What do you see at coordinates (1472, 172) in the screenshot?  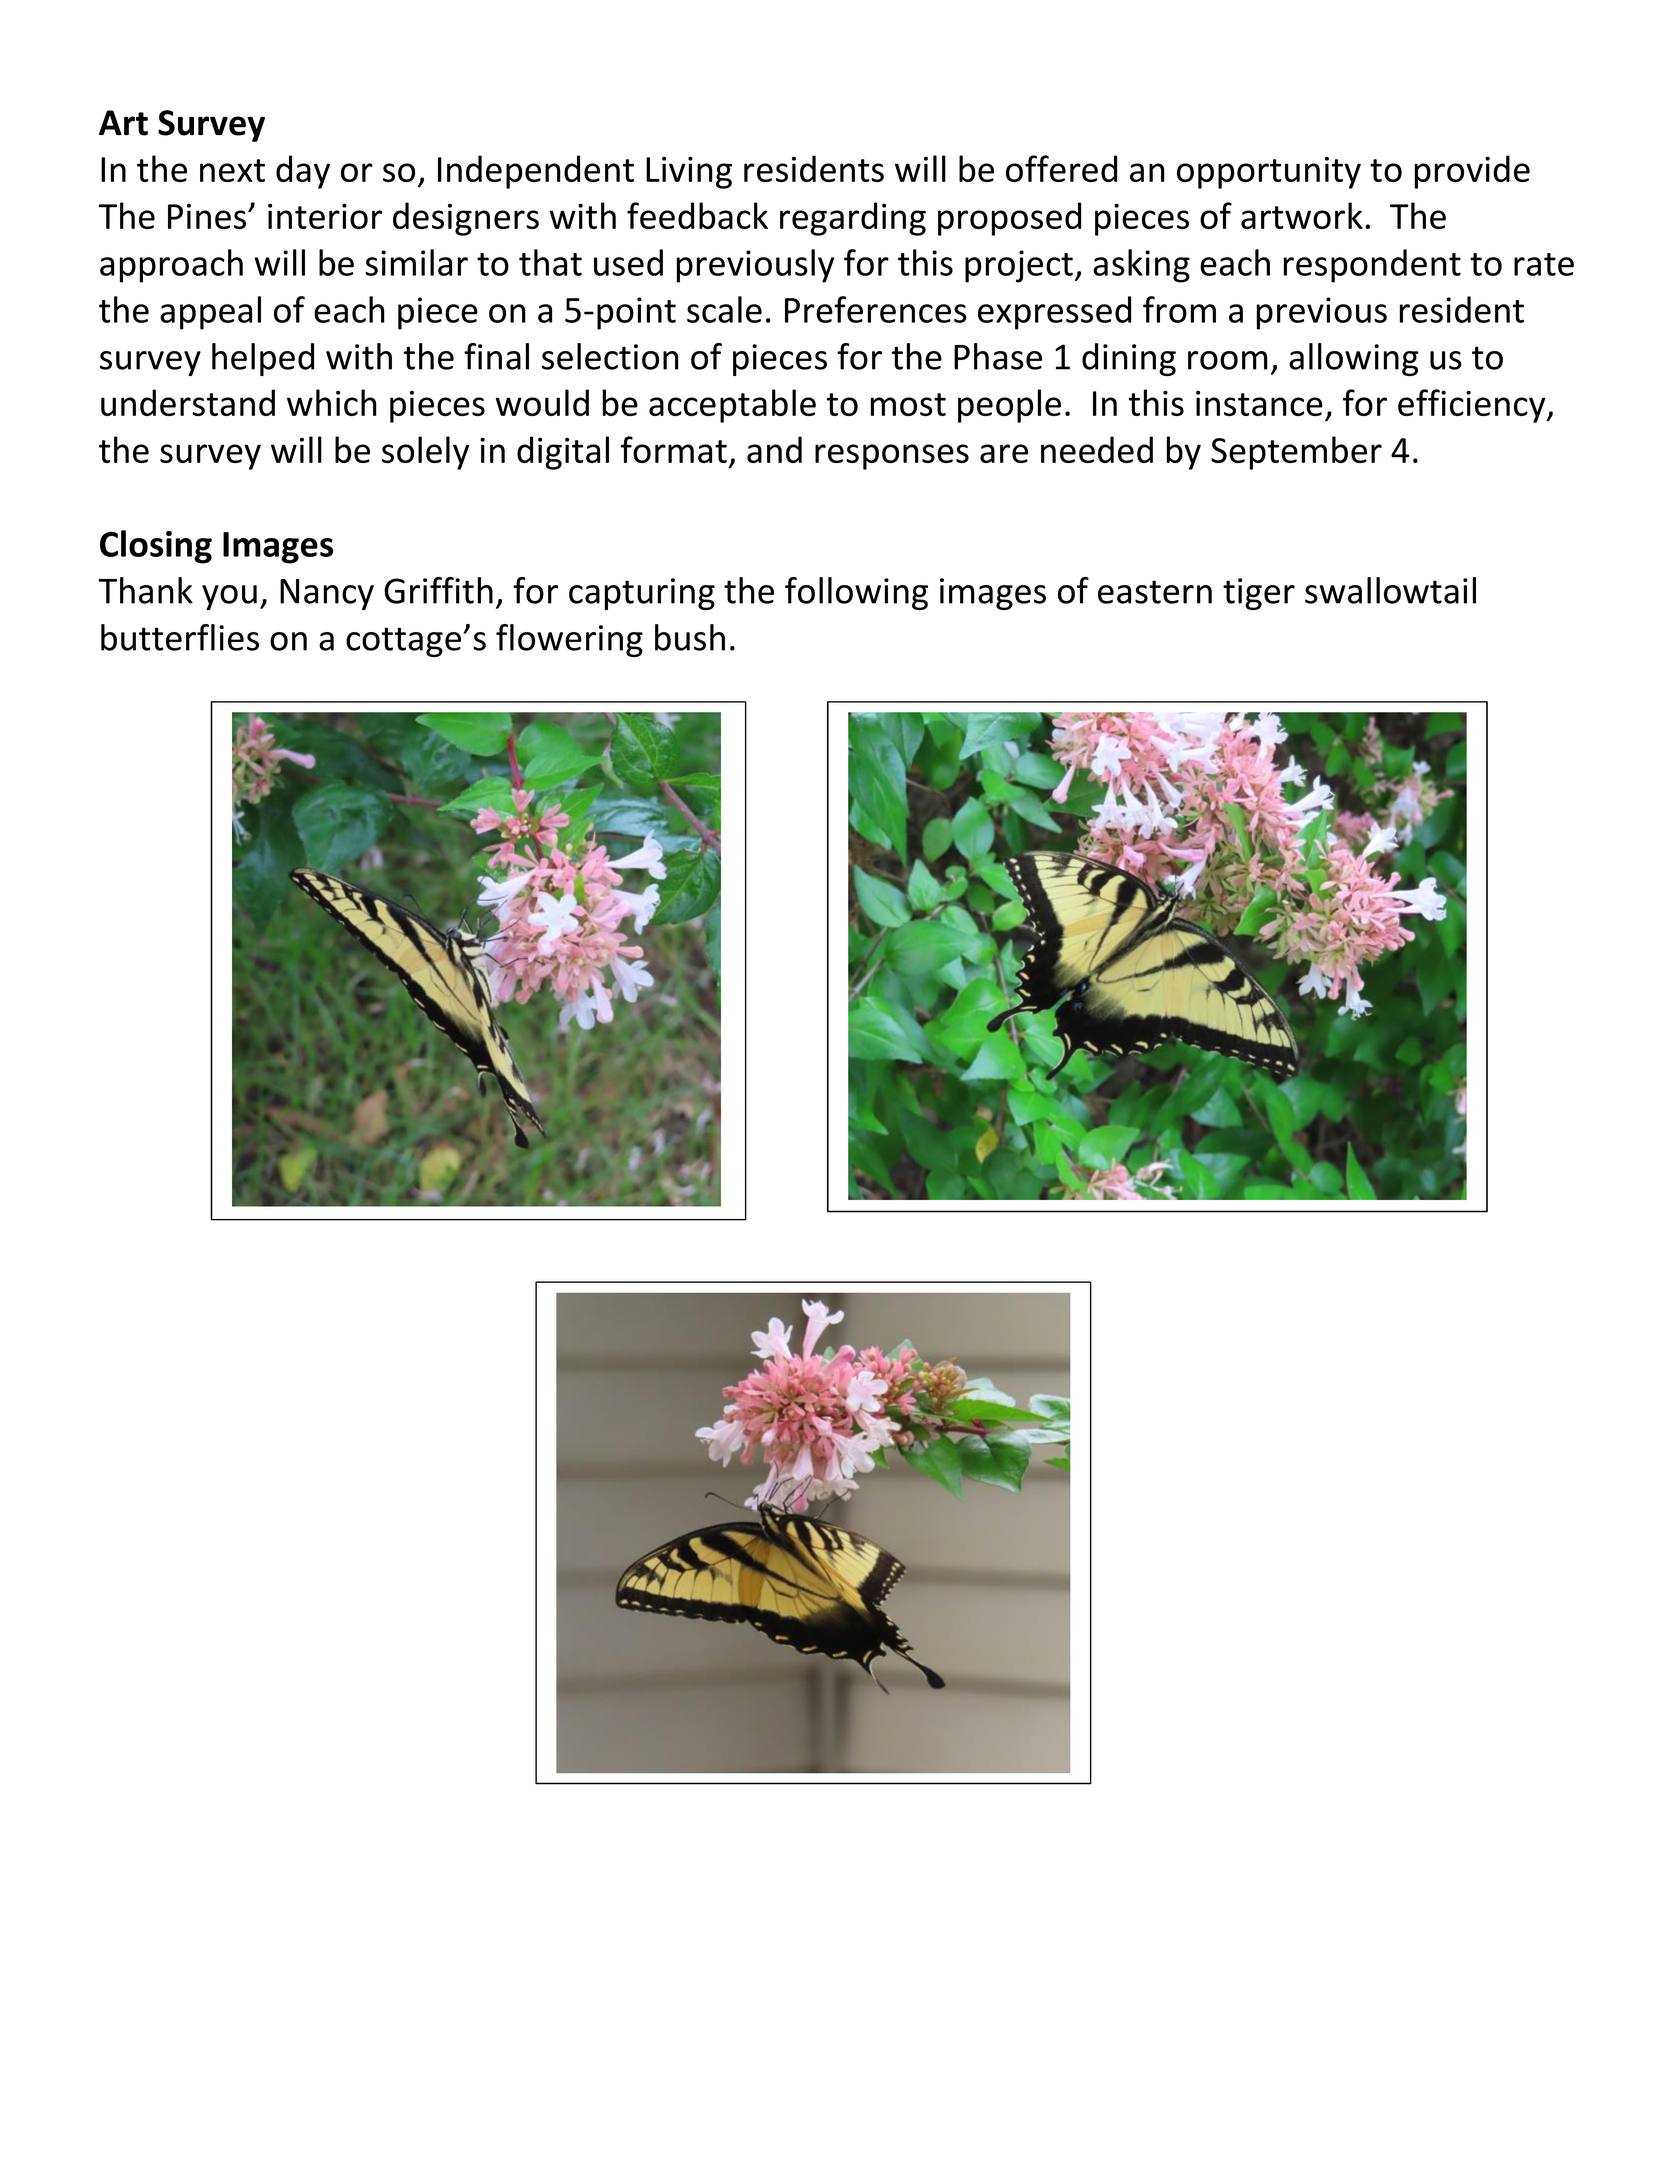 I see `provide` at bounding box center [1472, 172].
